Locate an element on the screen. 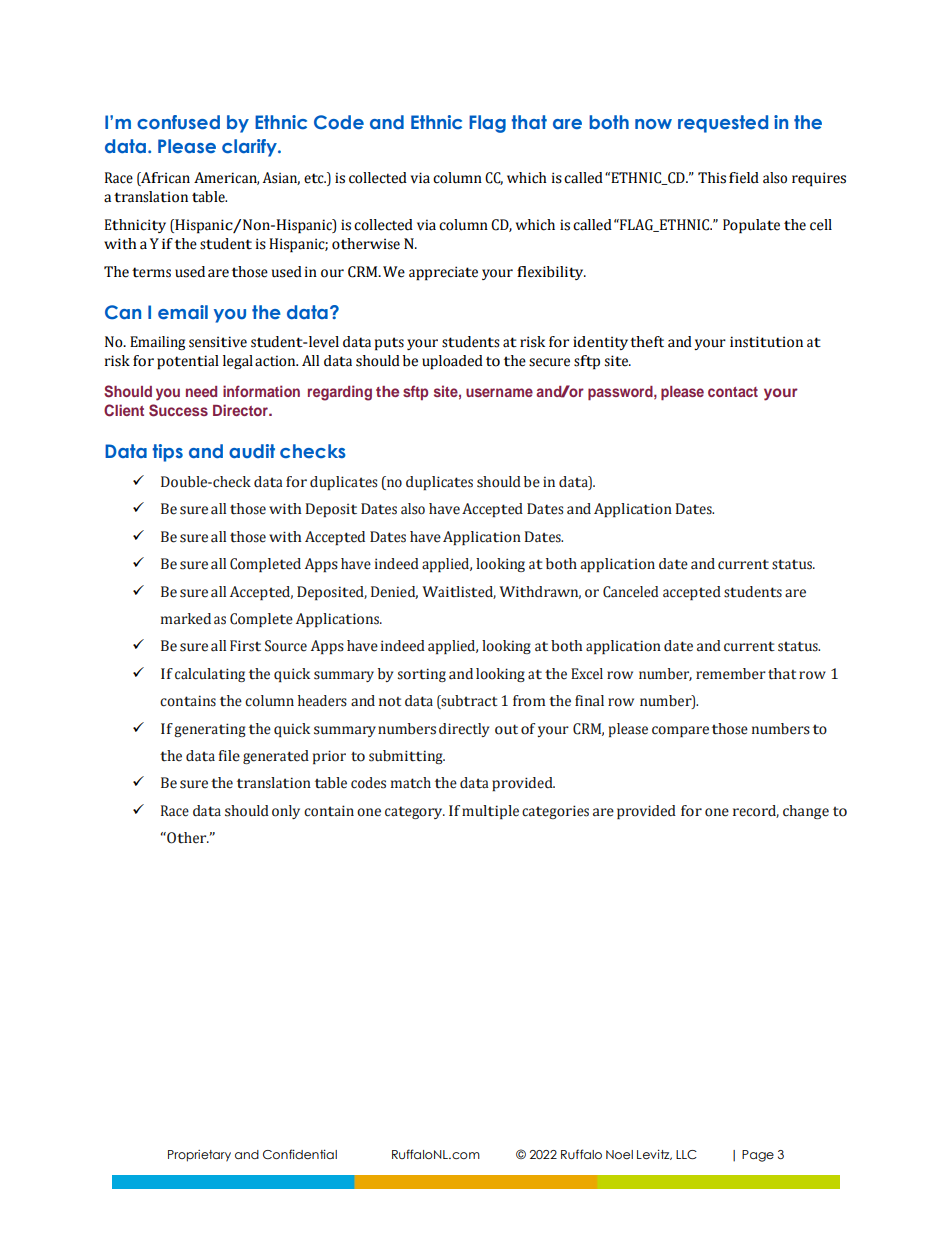 This screenshot has height=1233, width=952. username is located at coordinates (499, 392).
